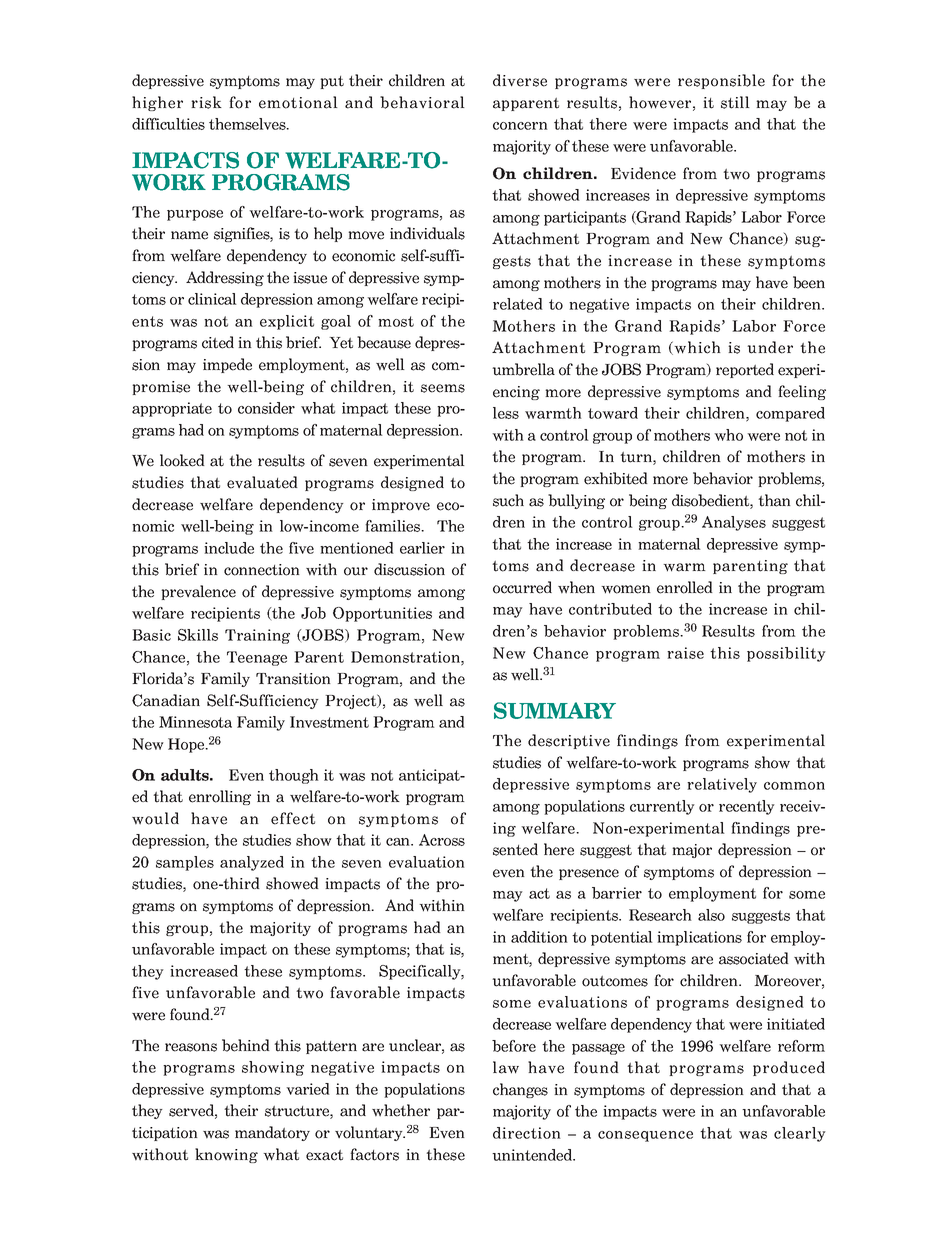  I want to click on still, so click(735, 102).
